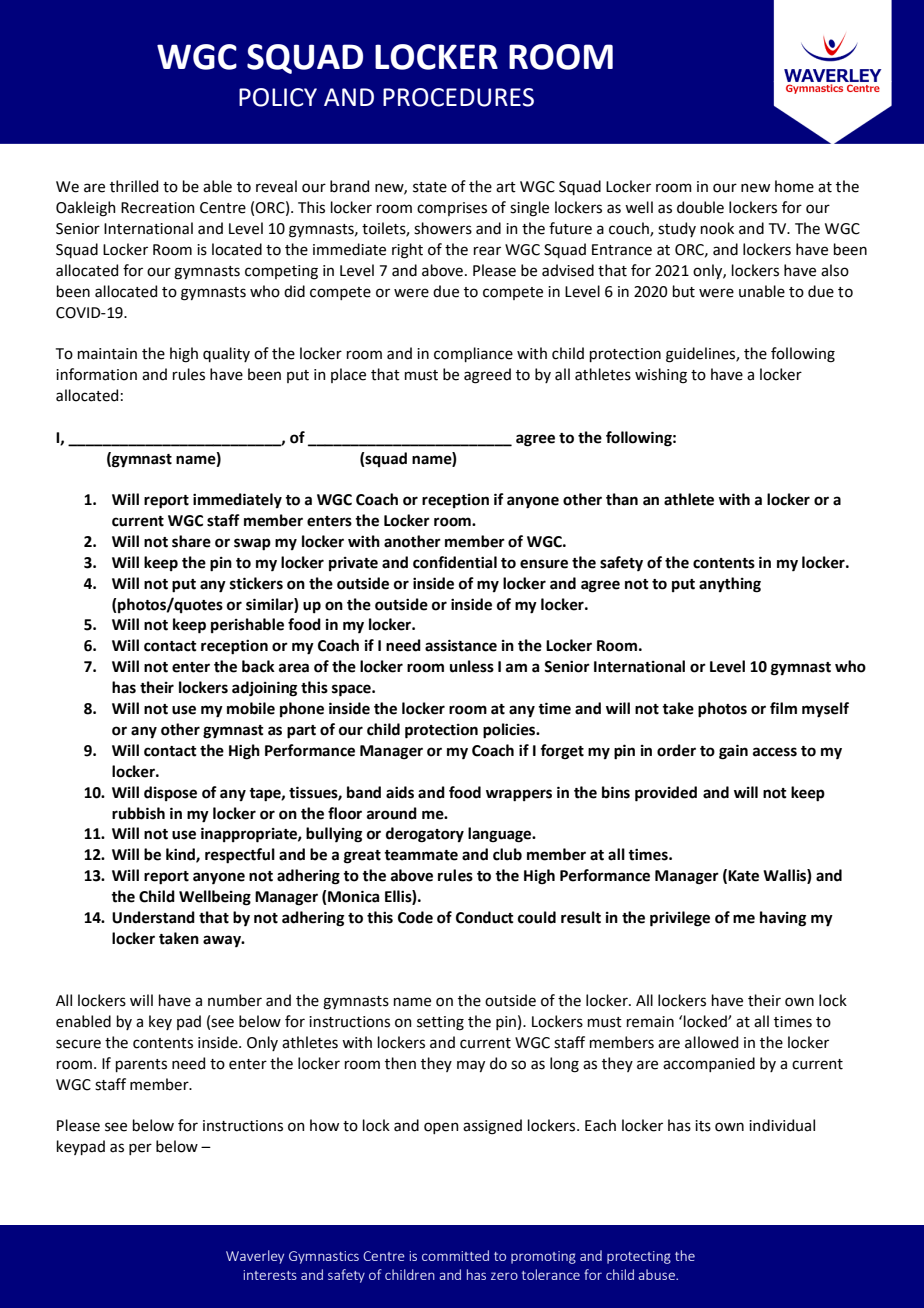 The width and height of the document is (924, 1308). I want to click on Waverley, so click(255, 1257).
